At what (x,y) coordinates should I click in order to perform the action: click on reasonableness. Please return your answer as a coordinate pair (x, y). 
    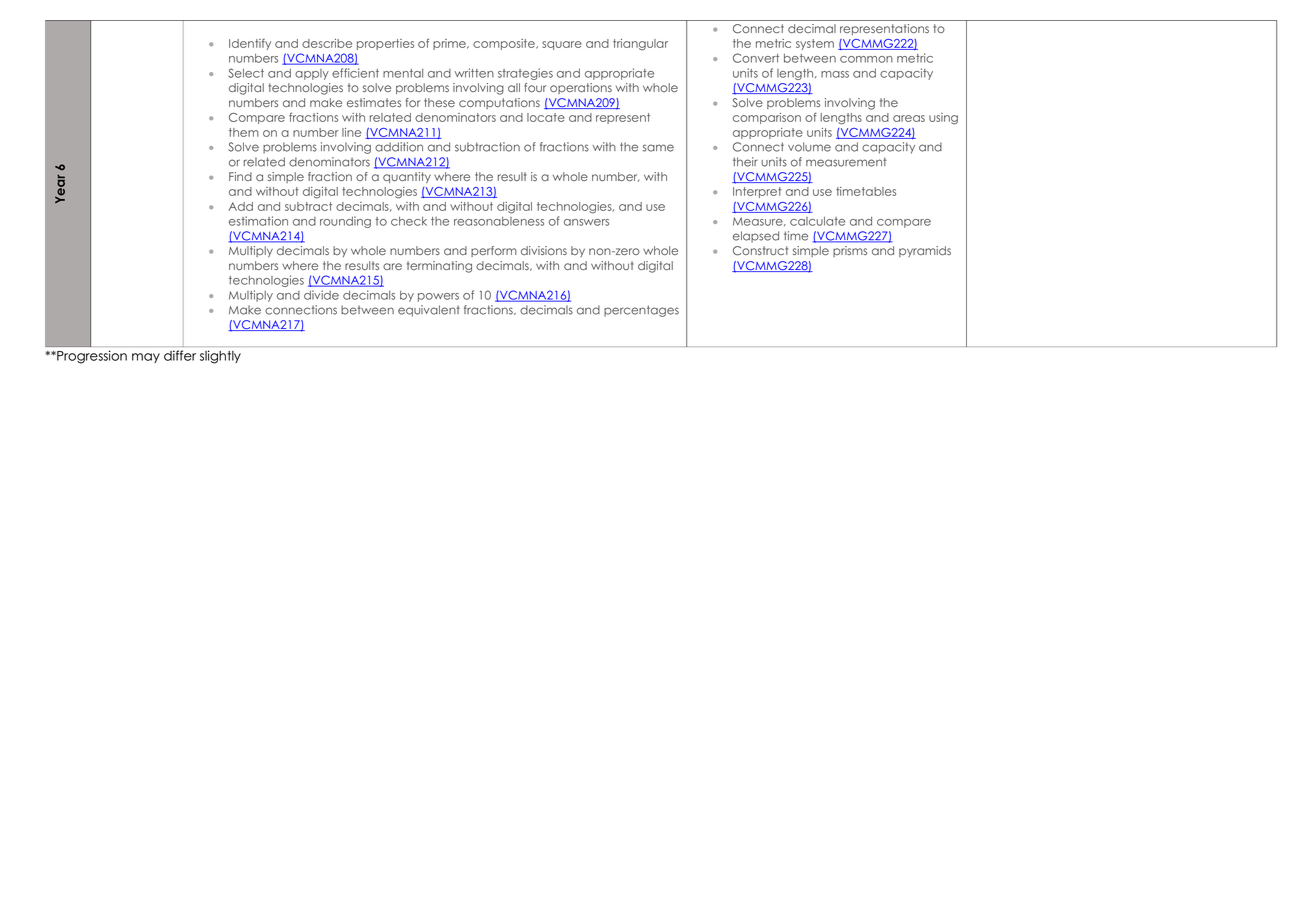
    Looking at the image, I should click on (499, 221).
